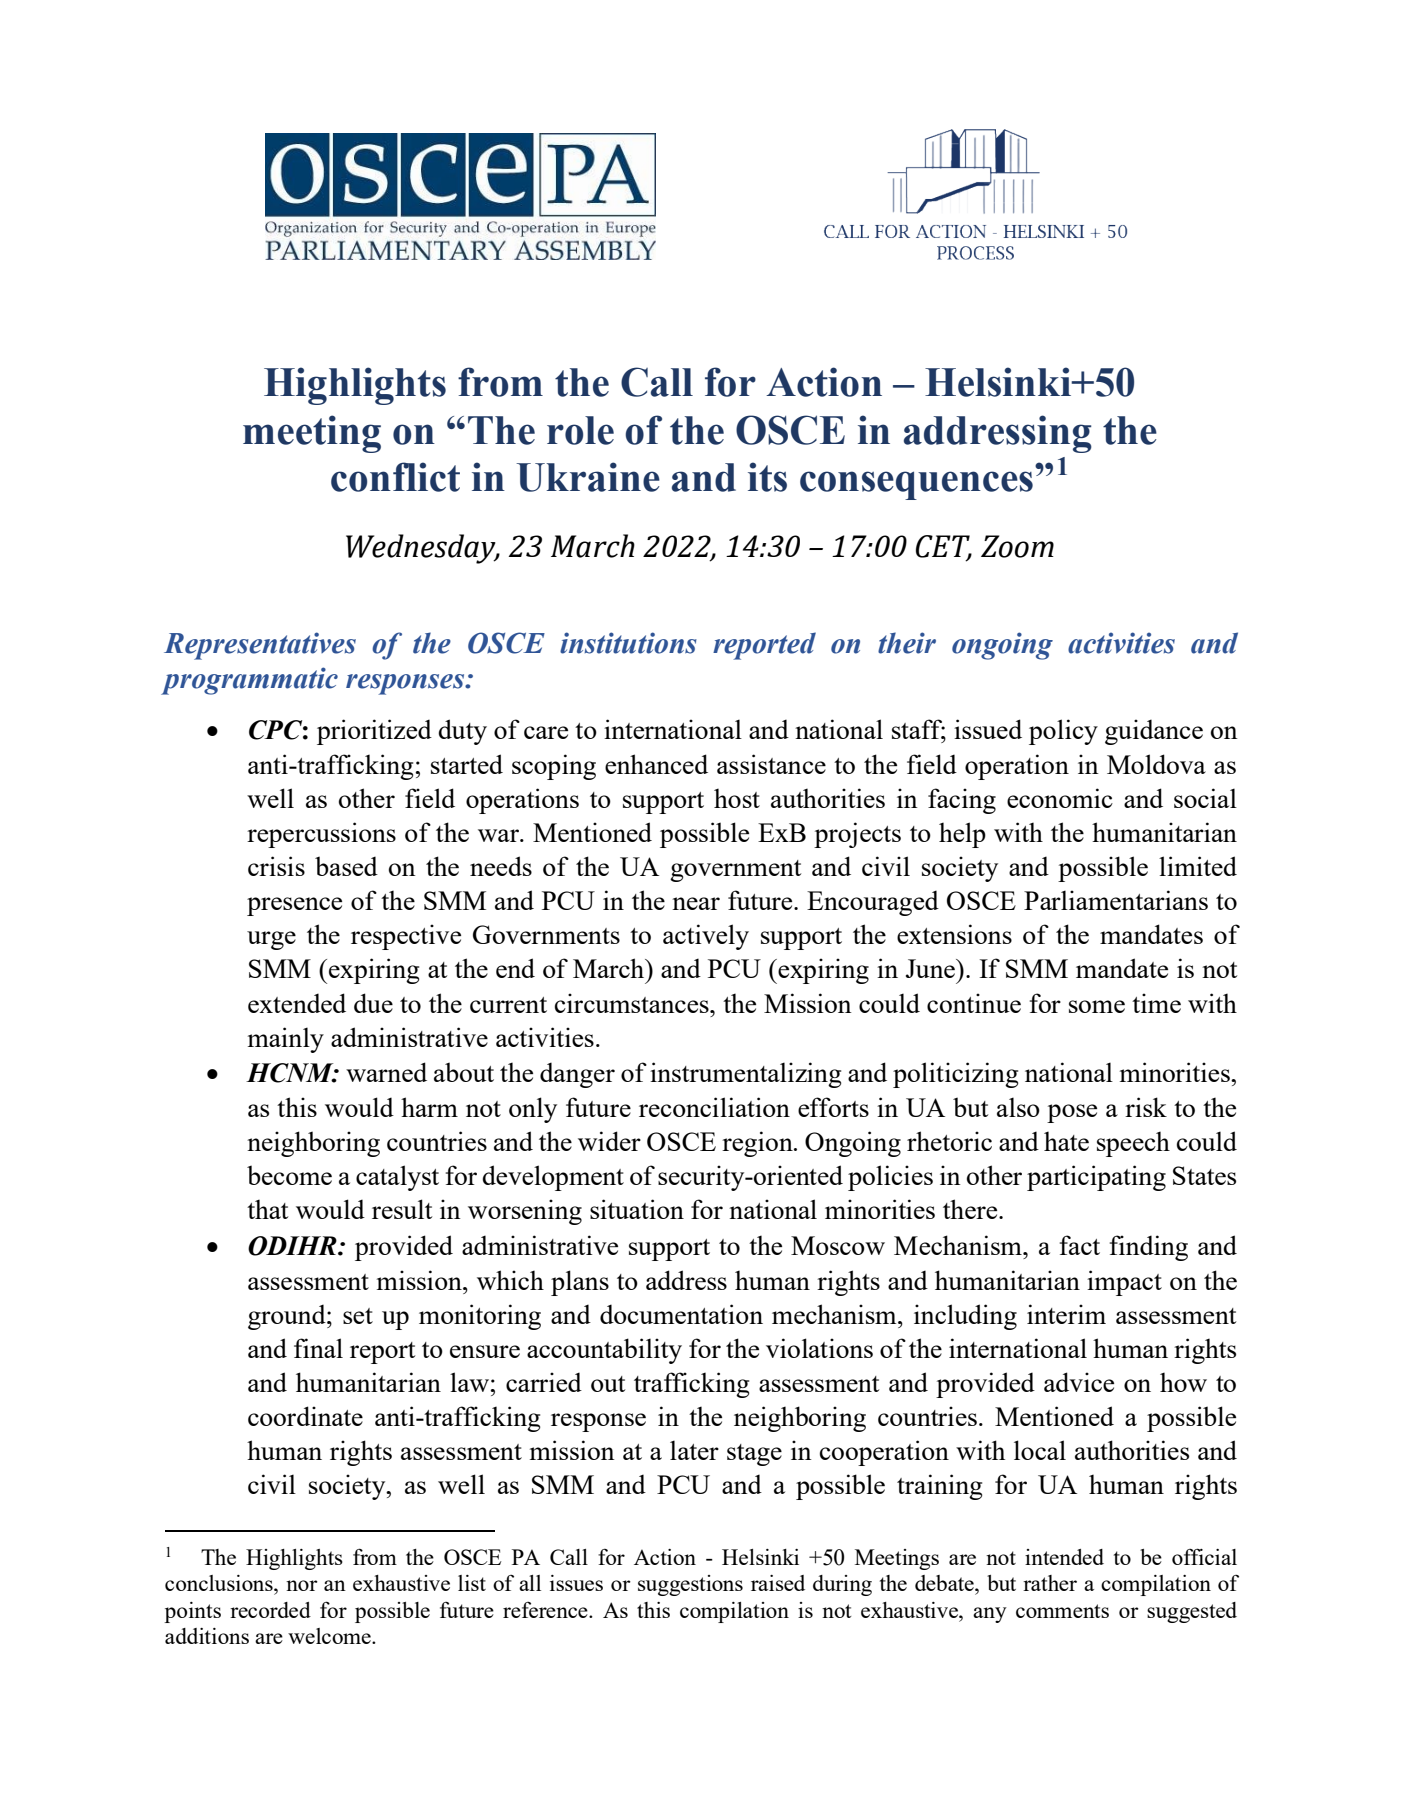  I want to click on recorded, so click(270, 1610).
